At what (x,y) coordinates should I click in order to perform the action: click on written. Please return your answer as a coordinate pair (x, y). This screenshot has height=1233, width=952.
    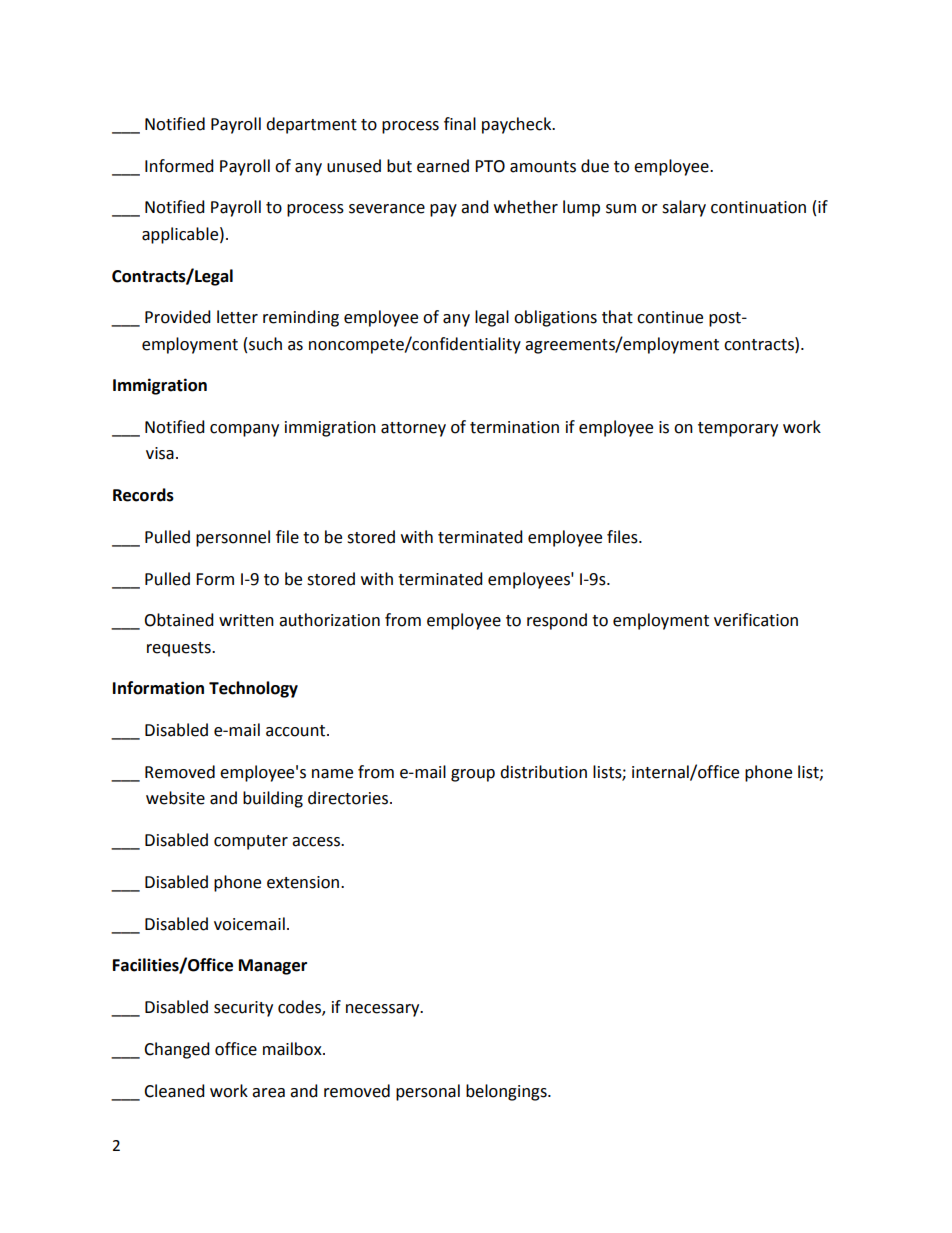
    Looking at the image, I should click on (246, 620).
